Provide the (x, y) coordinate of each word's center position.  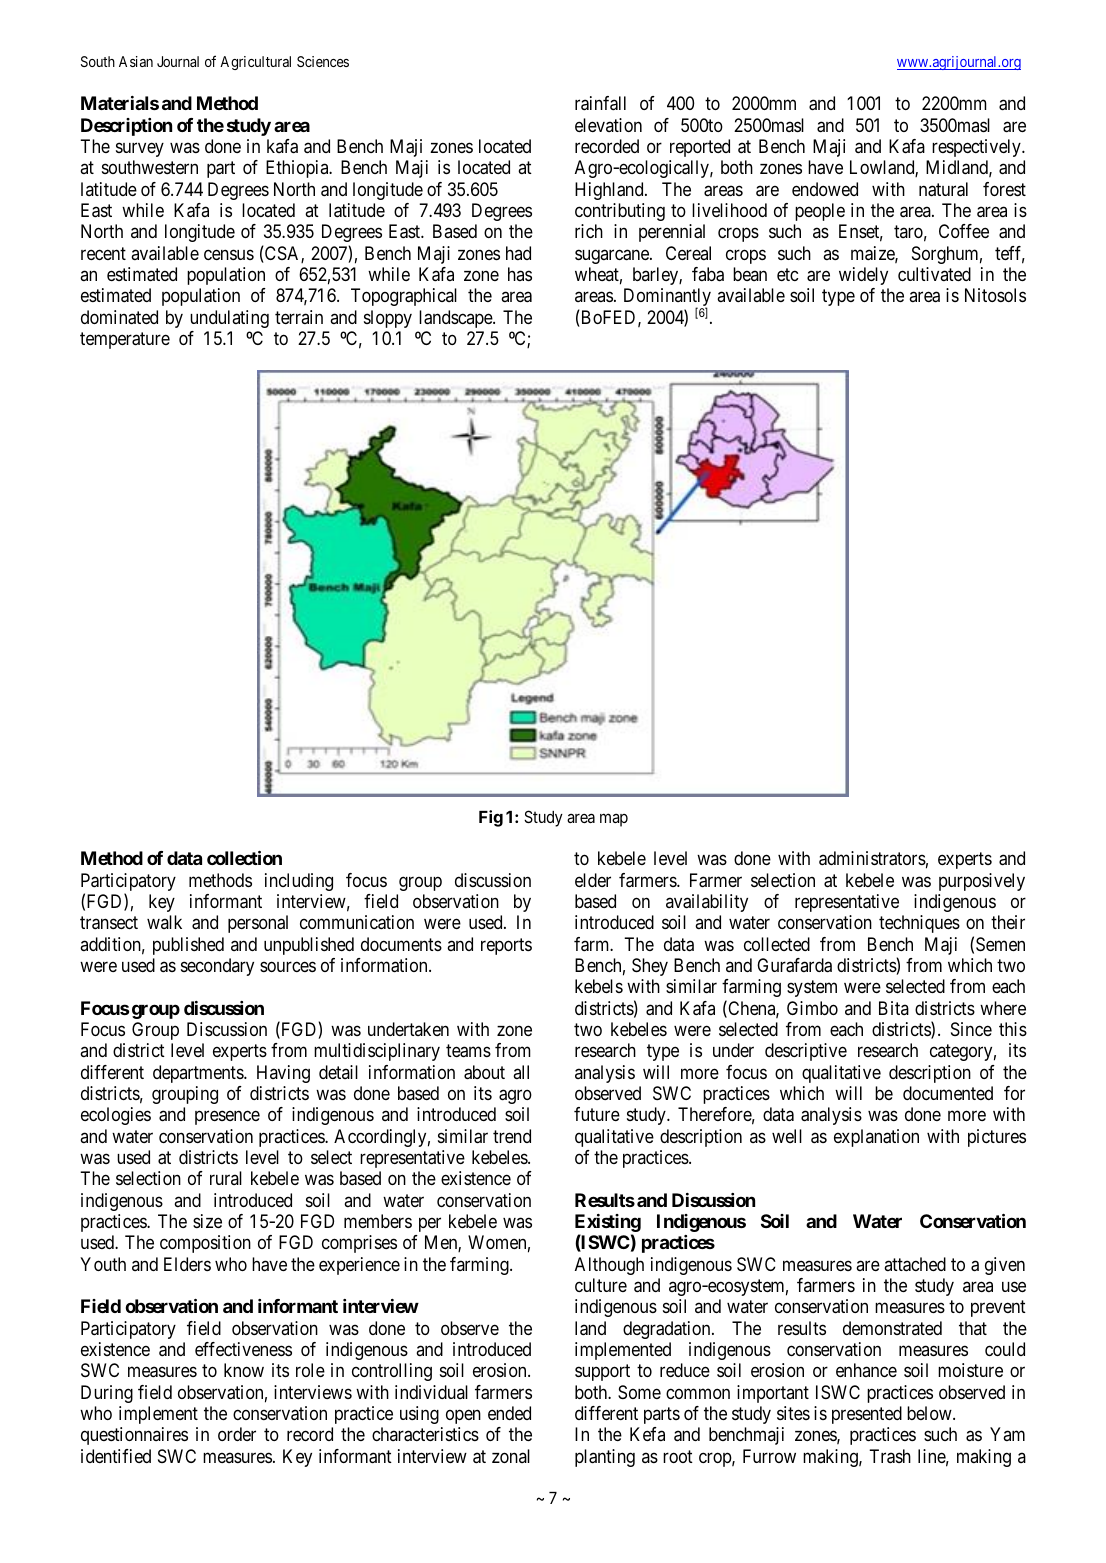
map (614, 820)
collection (244, 858)
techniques (919, 924)
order (237, 1434)
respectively (977, 148)
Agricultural (255, 63)
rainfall (600, 103)
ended (509, 1413)
